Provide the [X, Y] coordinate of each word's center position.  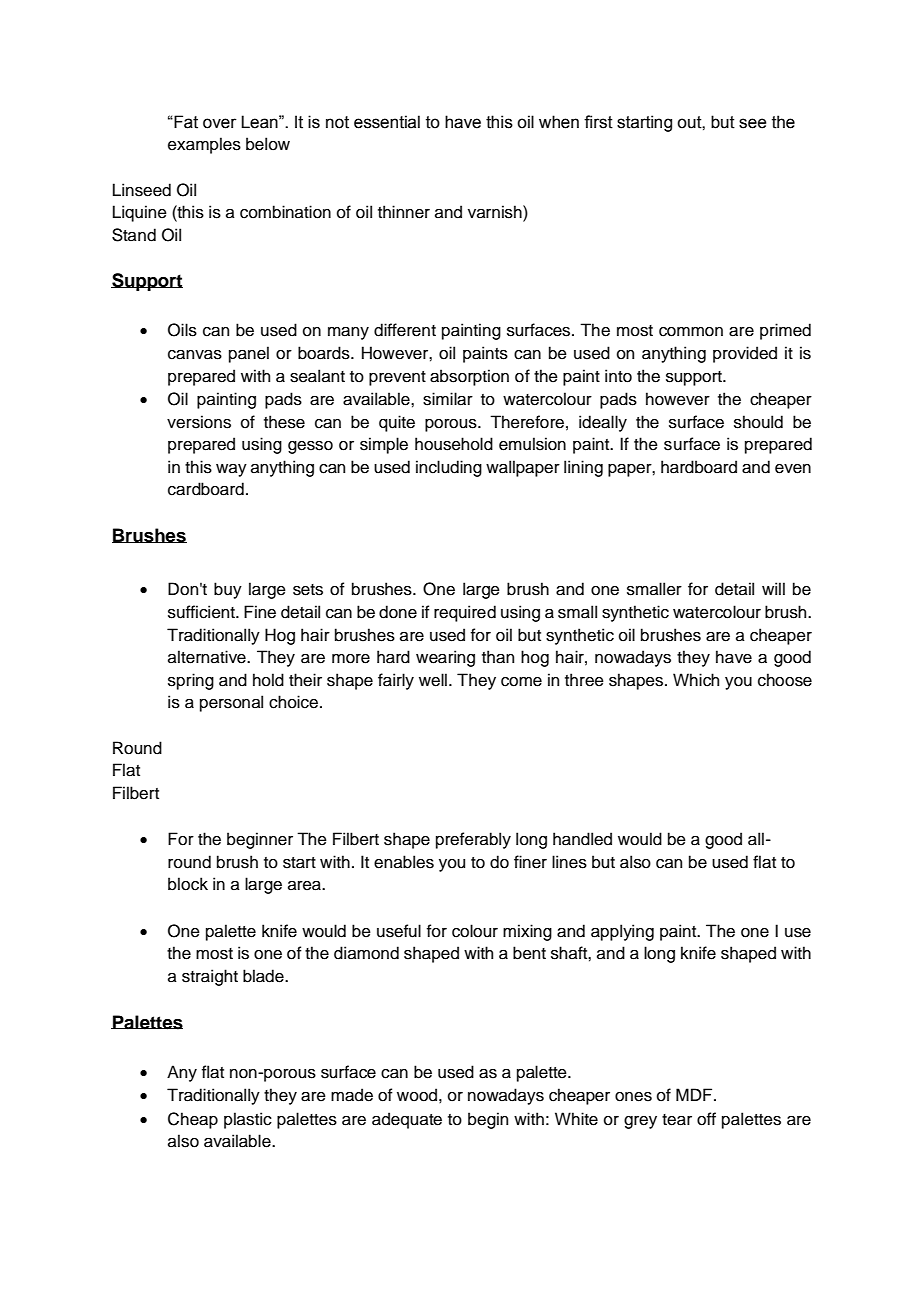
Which [696, 680]
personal [231, 703]
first [598, 122]
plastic [248, 1120]
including [449, 468]
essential [387, 122]
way [231, 470]
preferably [473, 840]
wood [417, 1095]
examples [204, 145]
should [758, 422]
